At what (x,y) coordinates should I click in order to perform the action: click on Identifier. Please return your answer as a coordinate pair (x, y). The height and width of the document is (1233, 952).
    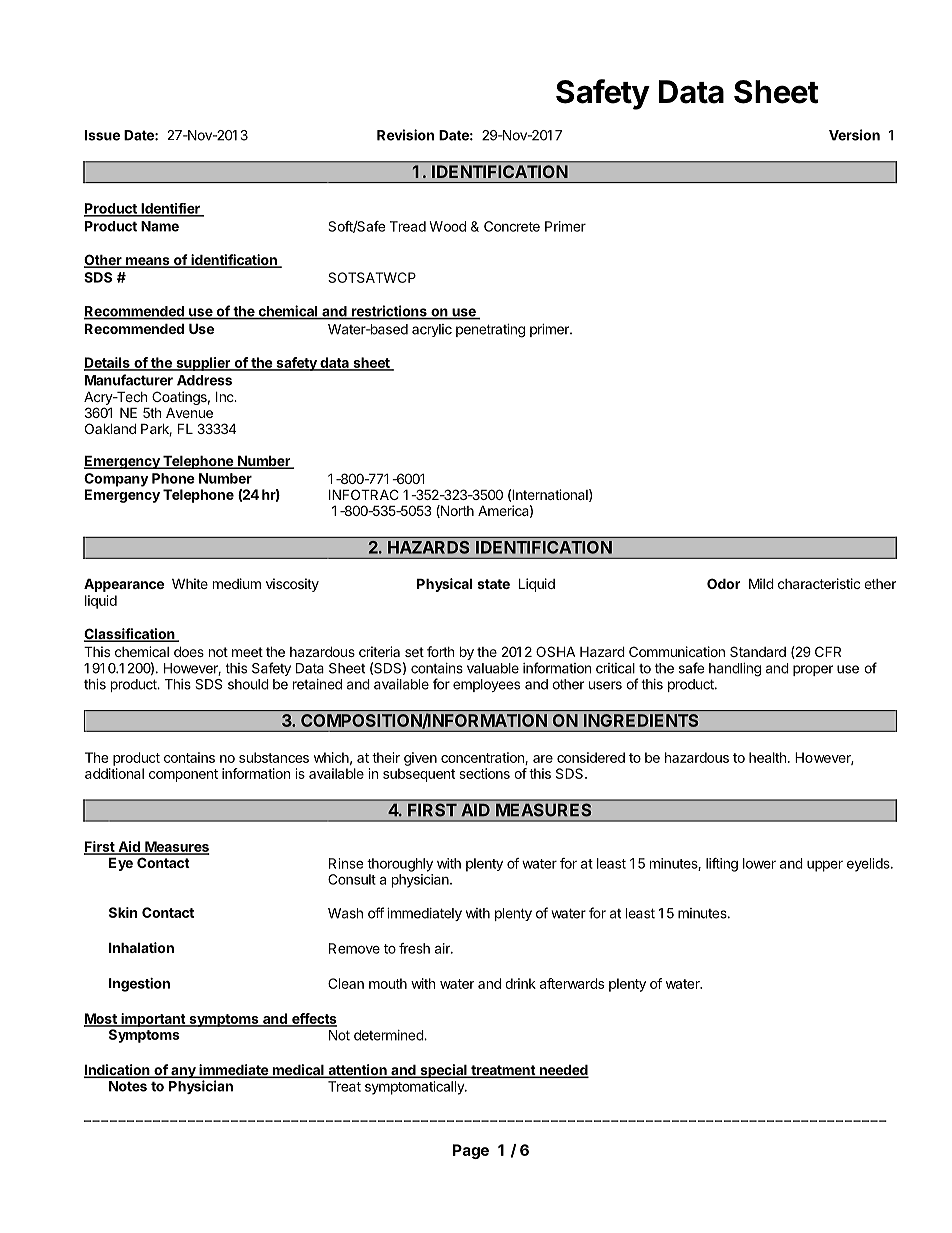
    Looking at the image, I should click on (170, 209).
